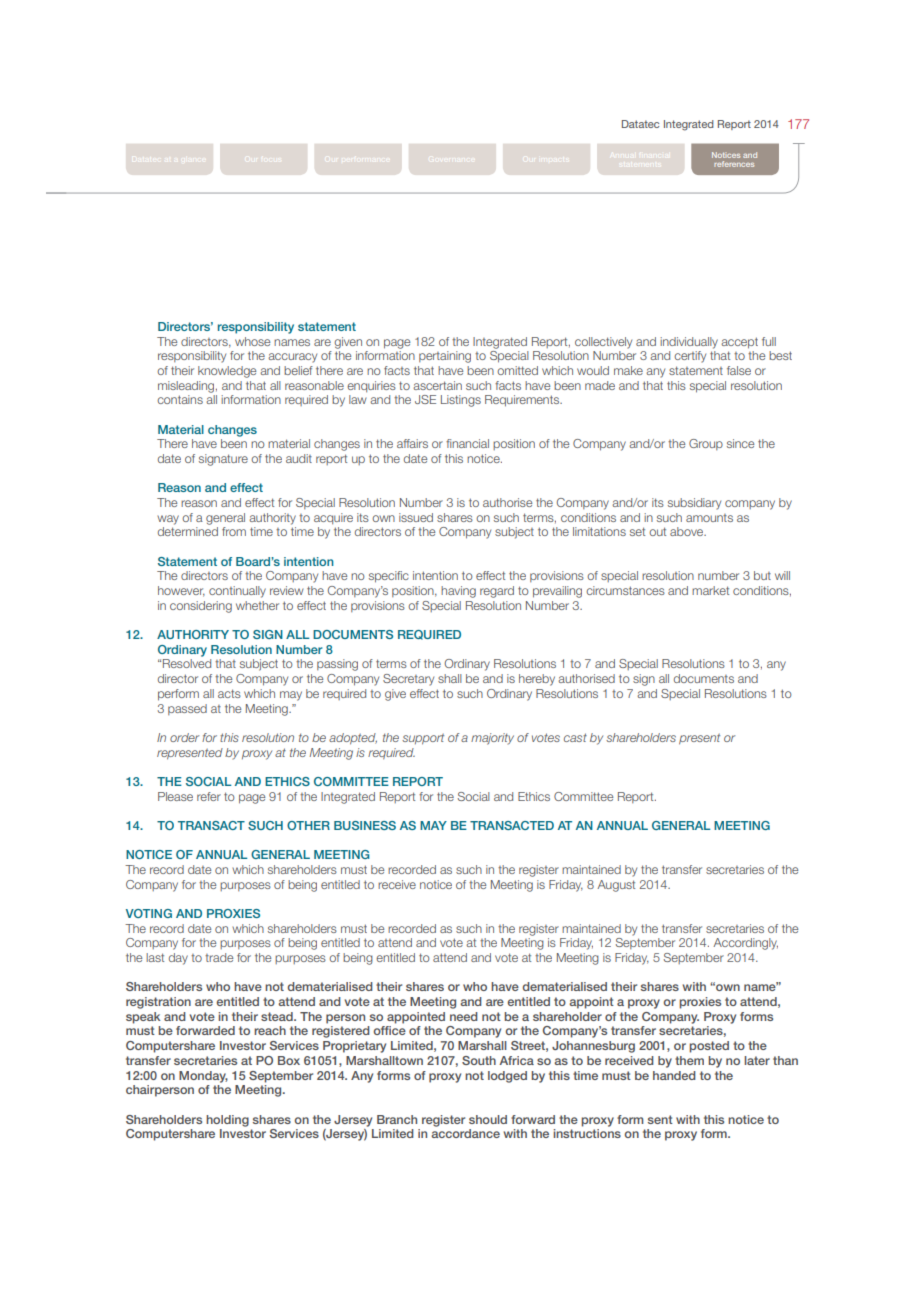  What do you see at coordinates (575, 737) in the screenshot?
I see `cast` at bounding box center [575, 737].
